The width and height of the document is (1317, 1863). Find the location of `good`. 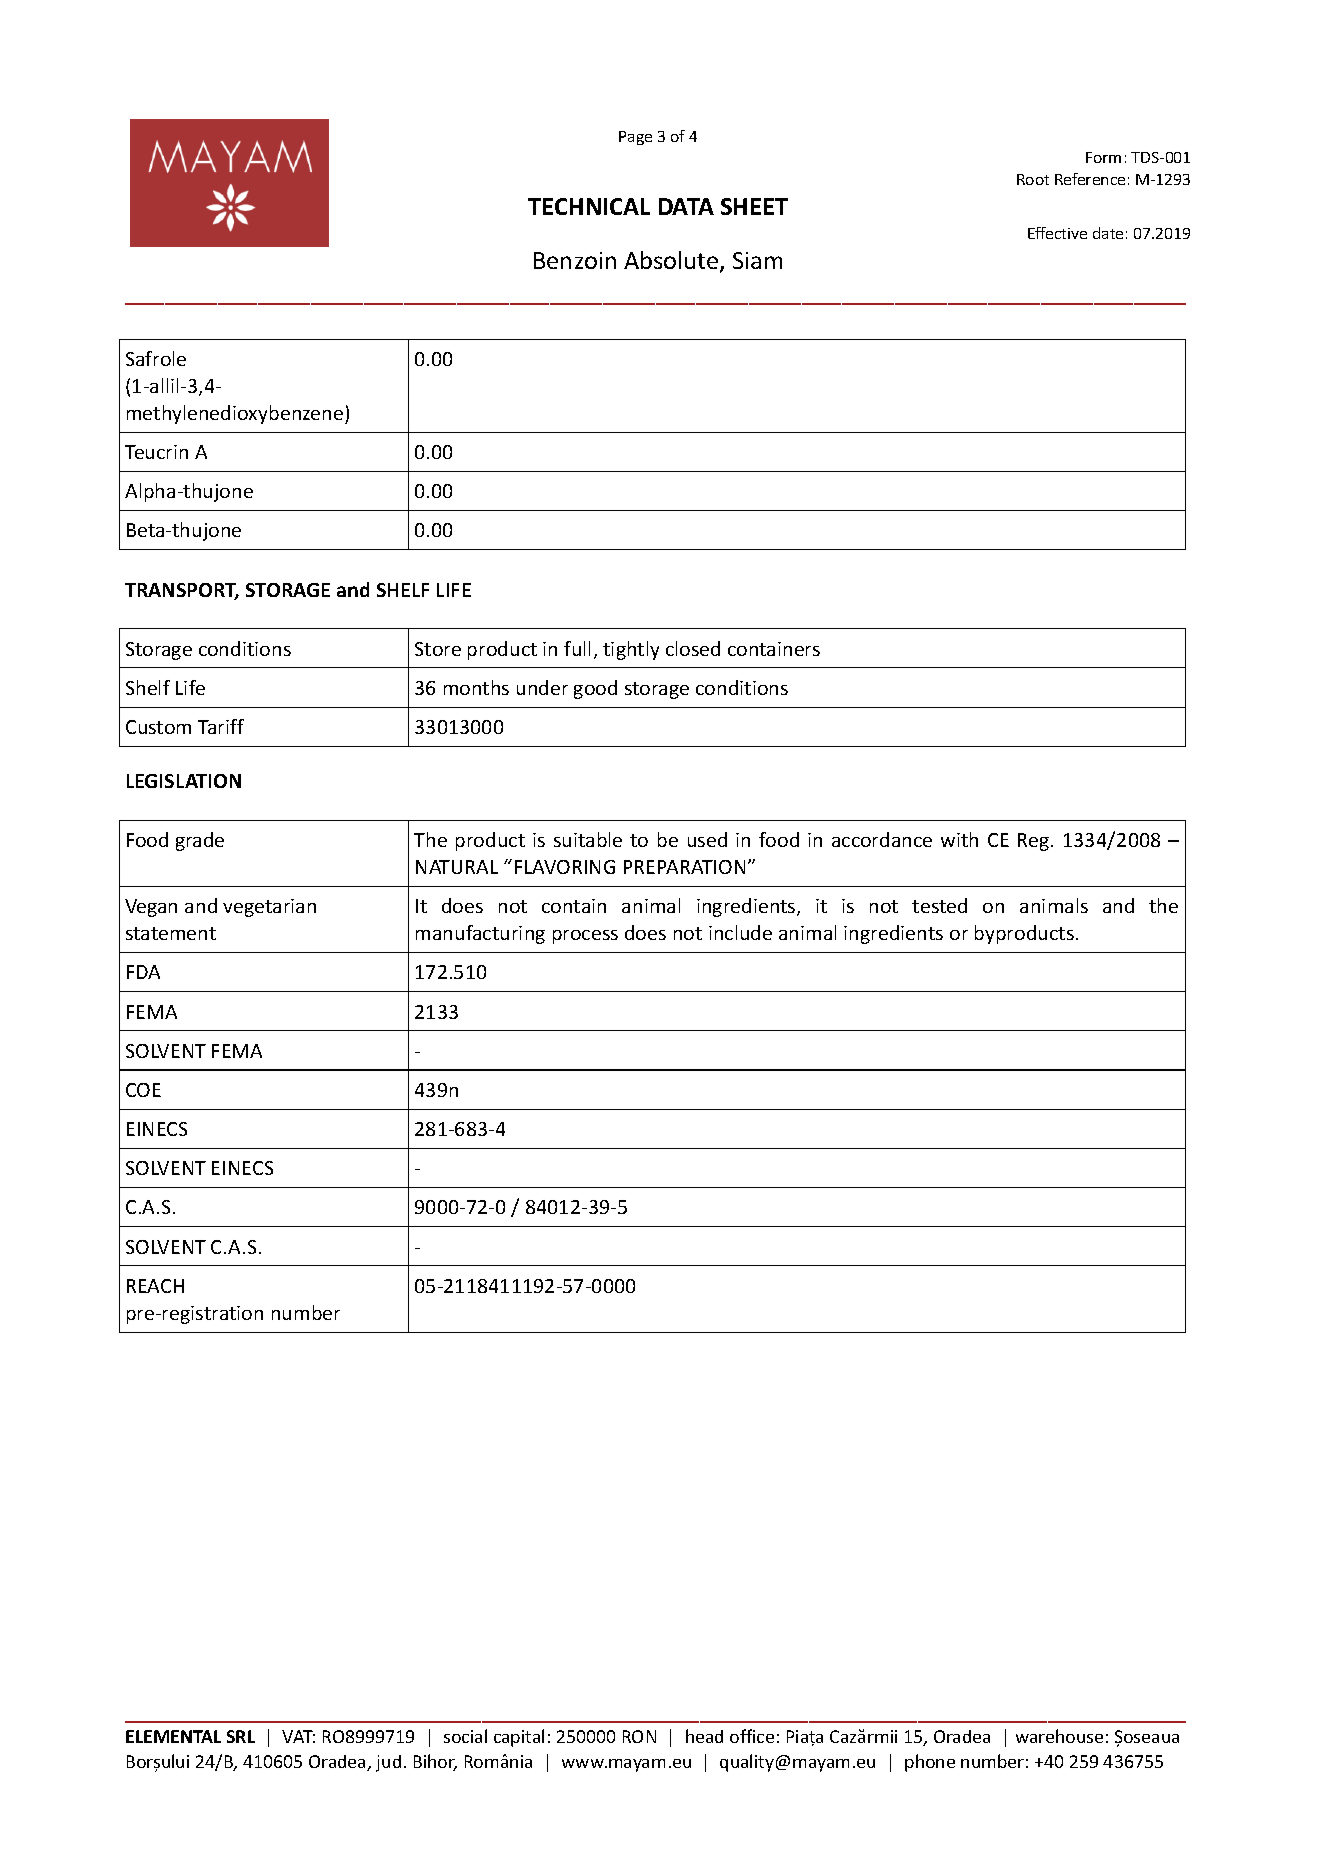

good is located at coordinates (595, 689).
